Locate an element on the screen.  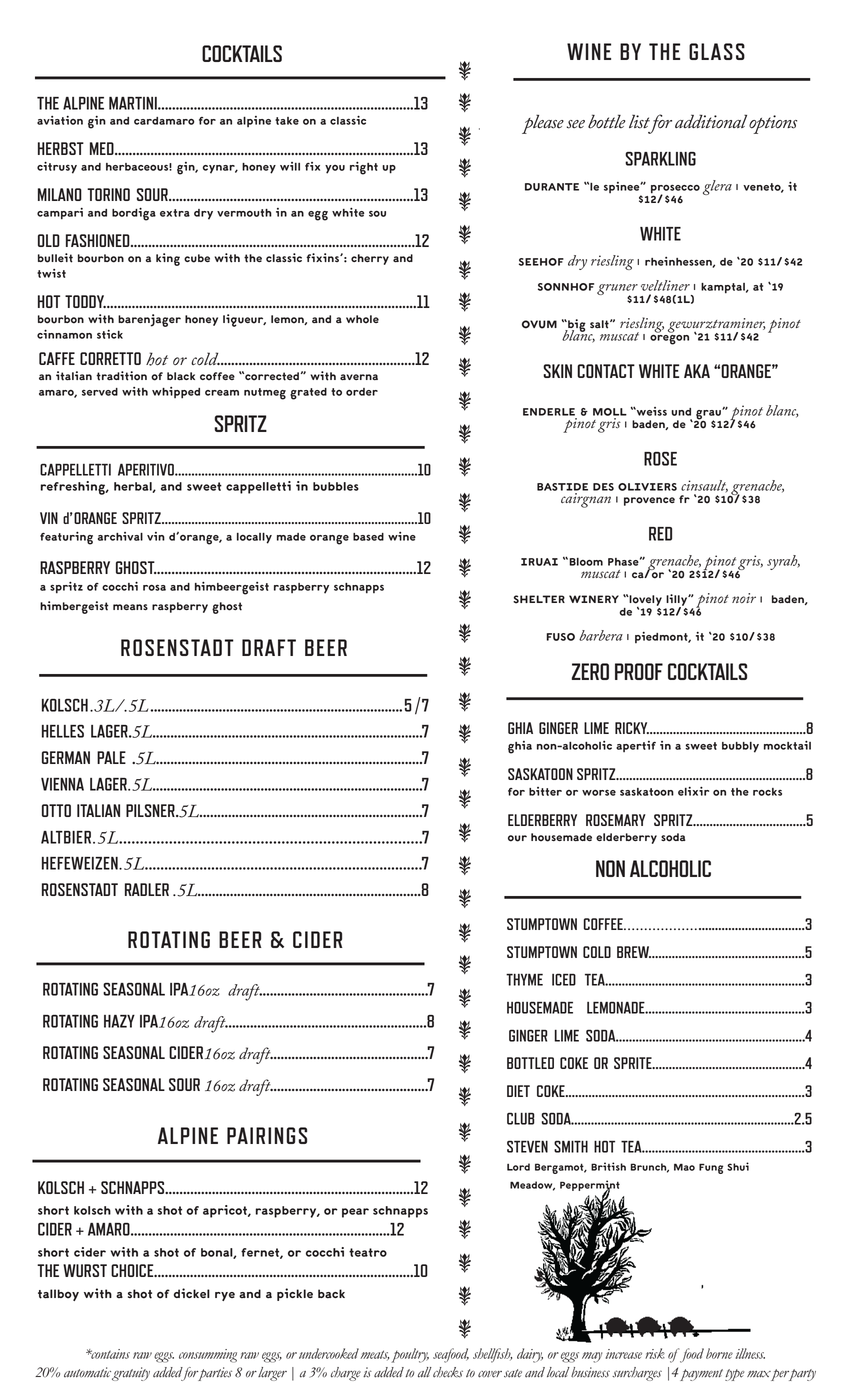
right is located at coordinates (364, 168).
